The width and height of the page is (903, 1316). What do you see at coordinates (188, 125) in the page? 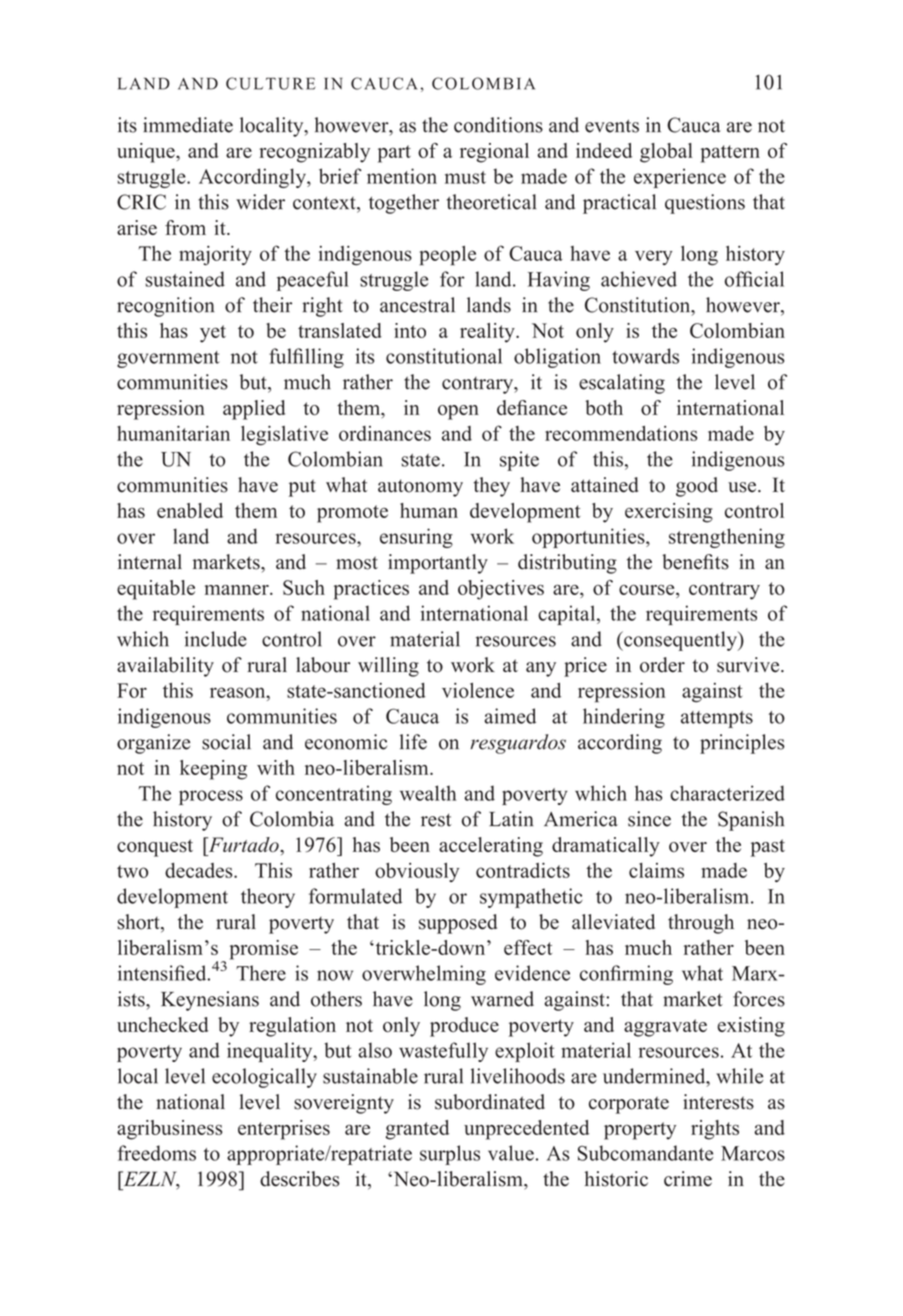
I see `immediate` at bounding box center [188, 125].
